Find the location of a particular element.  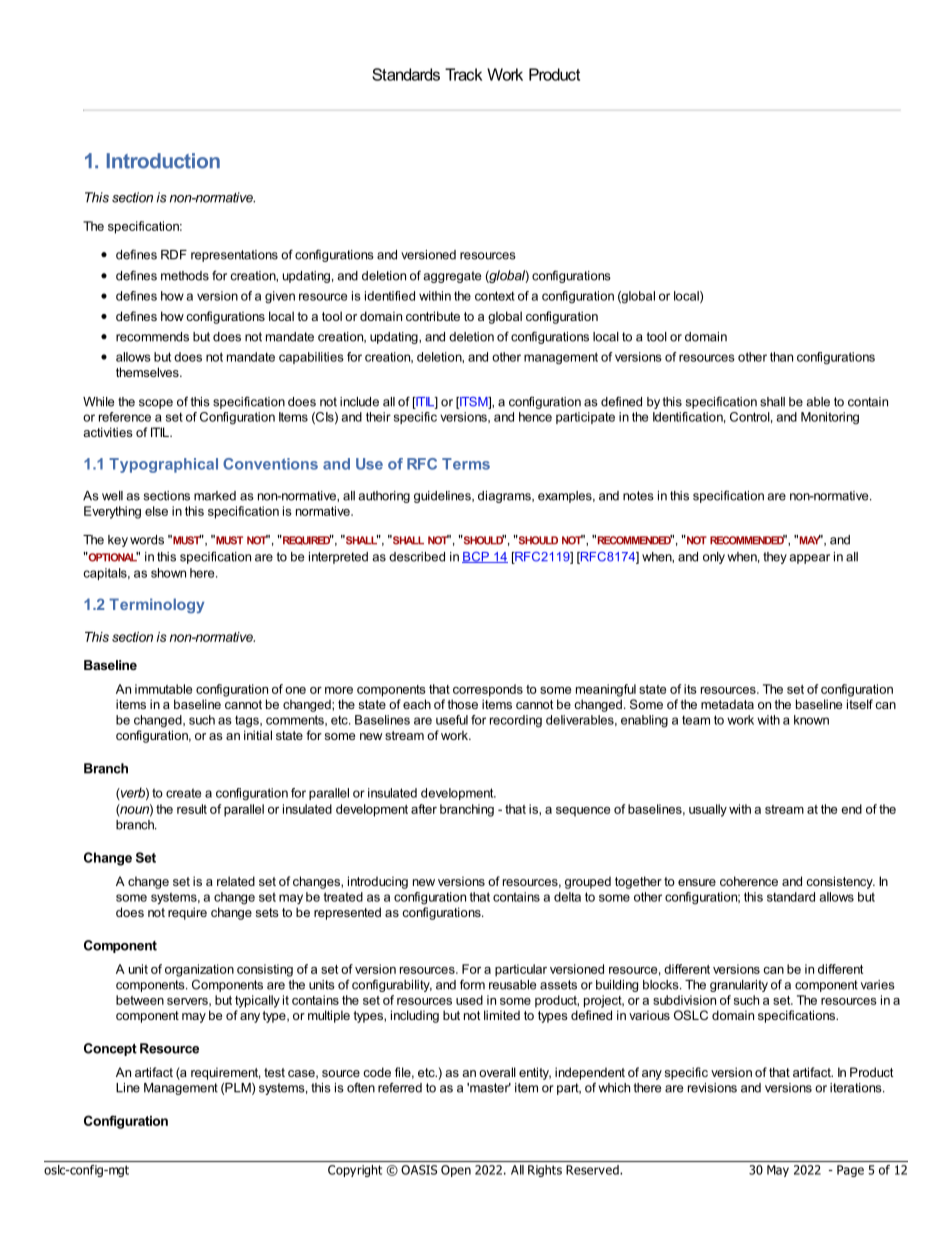

Track is located at coordinates (463, 74).
